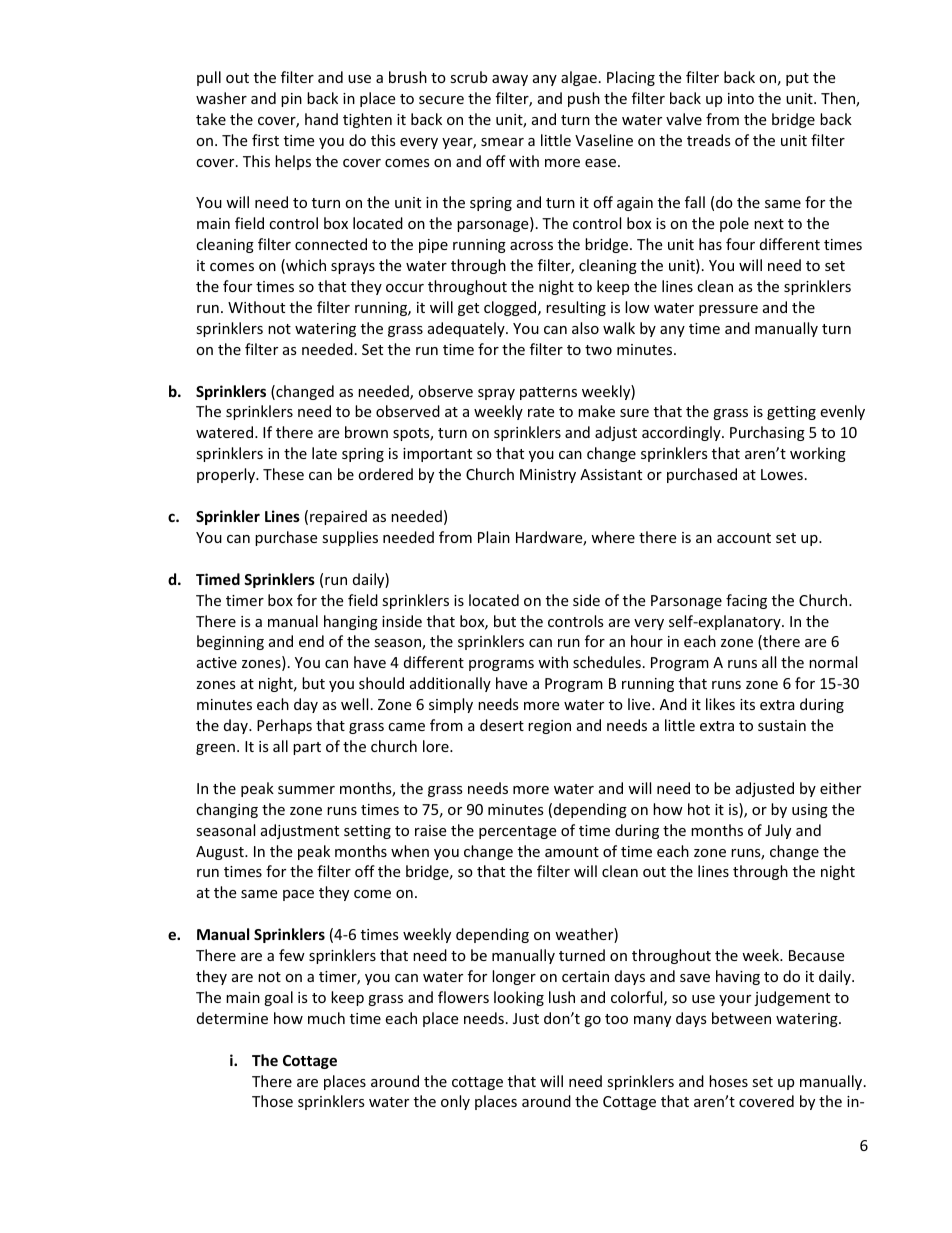  What do you see at coordinates (741, 98) in the page?
I see `into` at bounding box center [741, 98].
